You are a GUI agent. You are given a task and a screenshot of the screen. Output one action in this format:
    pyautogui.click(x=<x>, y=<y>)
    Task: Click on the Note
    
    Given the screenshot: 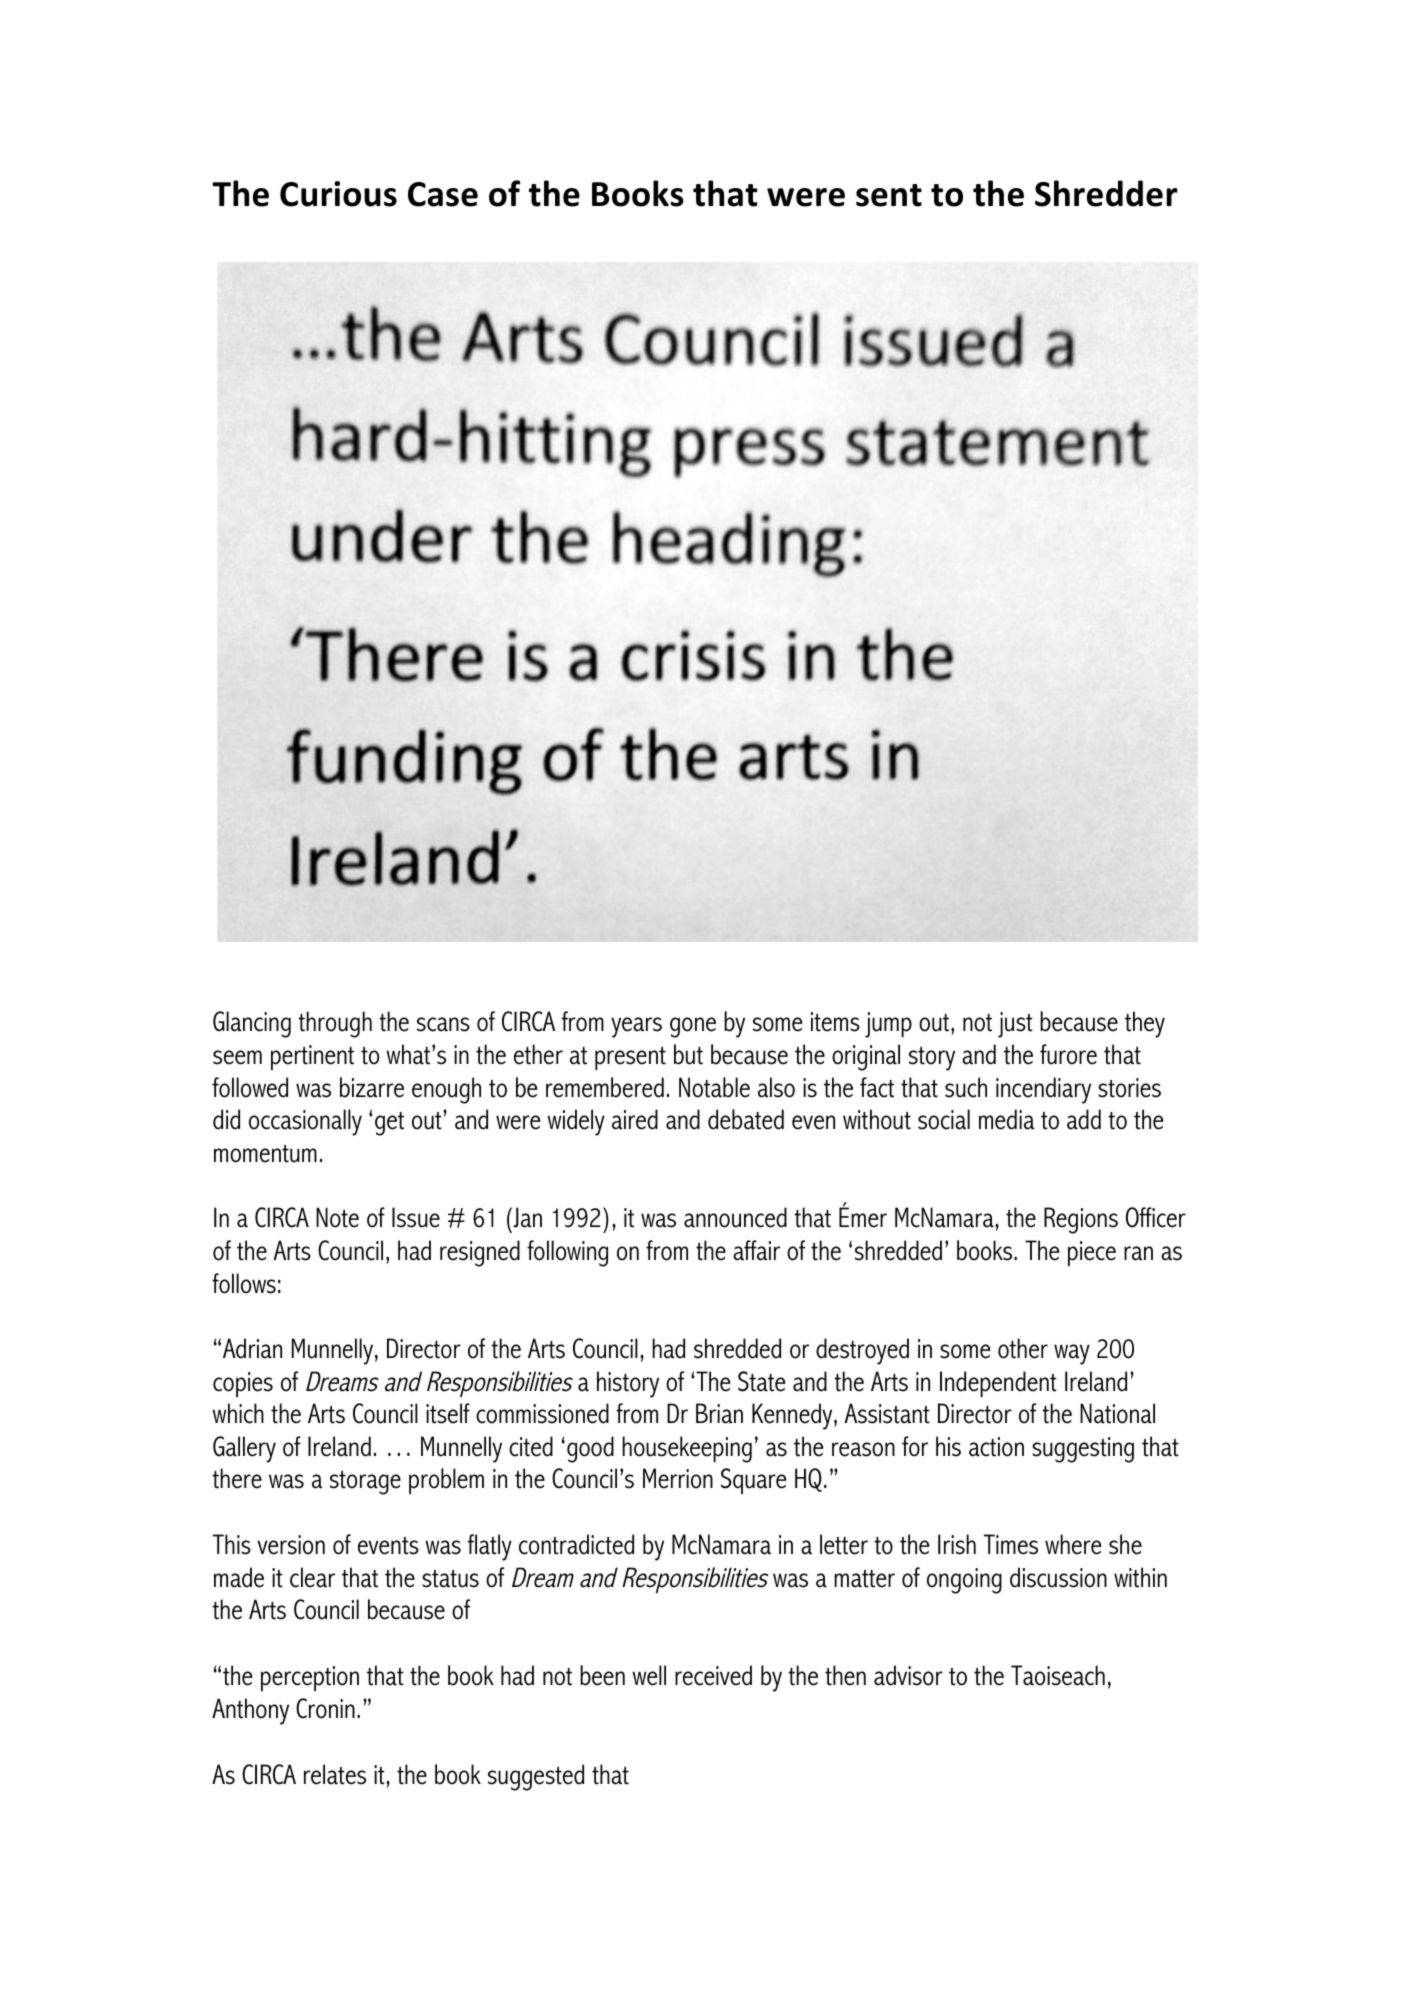 What is the action you would take?
    pyautogui.click(x=337, y=1217)
